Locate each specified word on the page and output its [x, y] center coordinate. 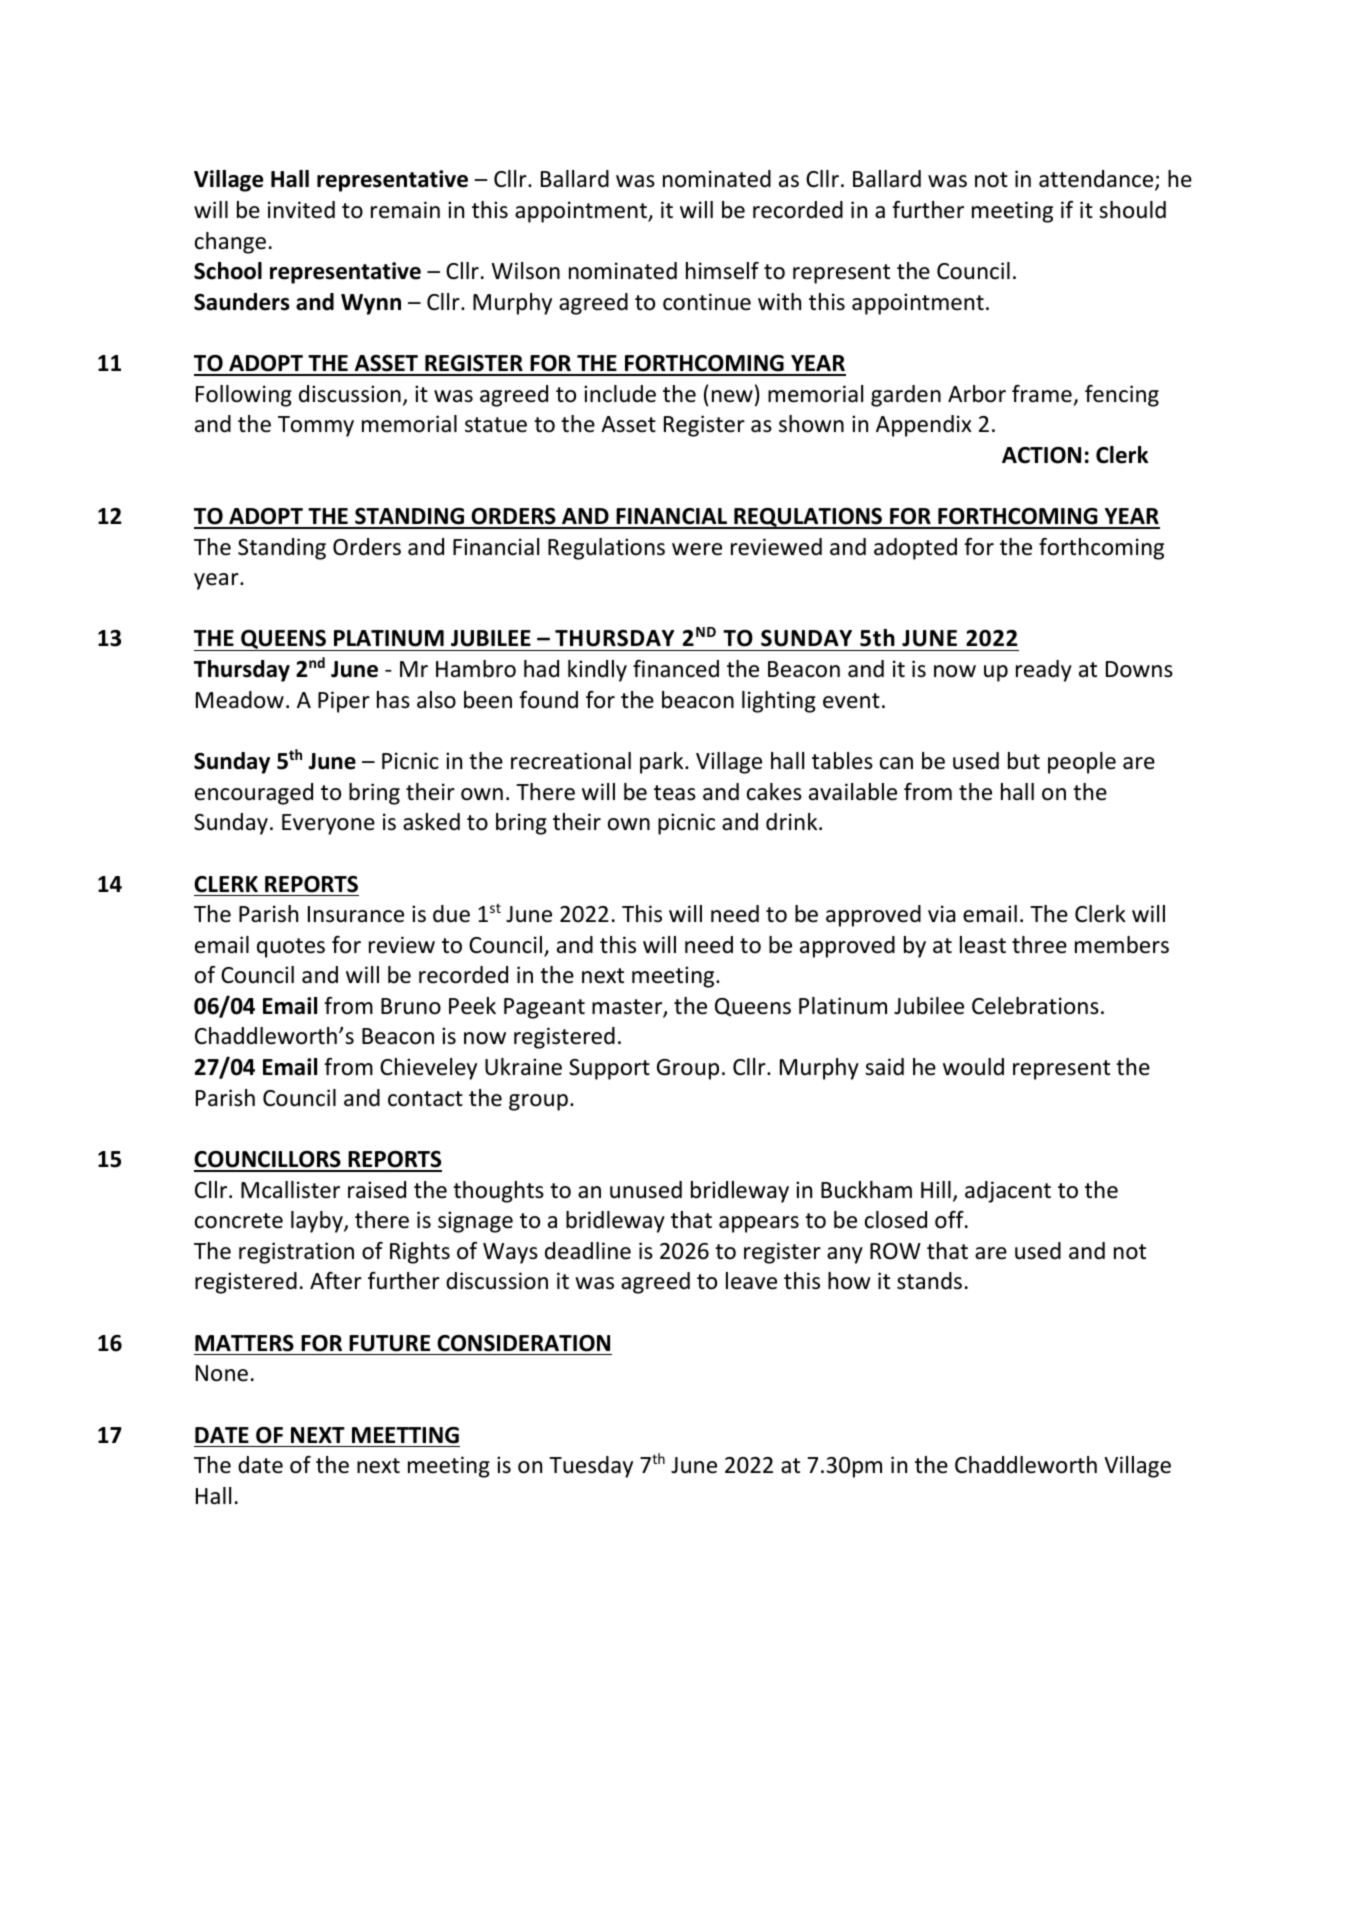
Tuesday [591, 1467]
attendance [1097, 180]
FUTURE [389, 1343]
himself [722, 271]
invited [301, 210]
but [1024, 761]
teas [675, 793]
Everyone [328, 824]
